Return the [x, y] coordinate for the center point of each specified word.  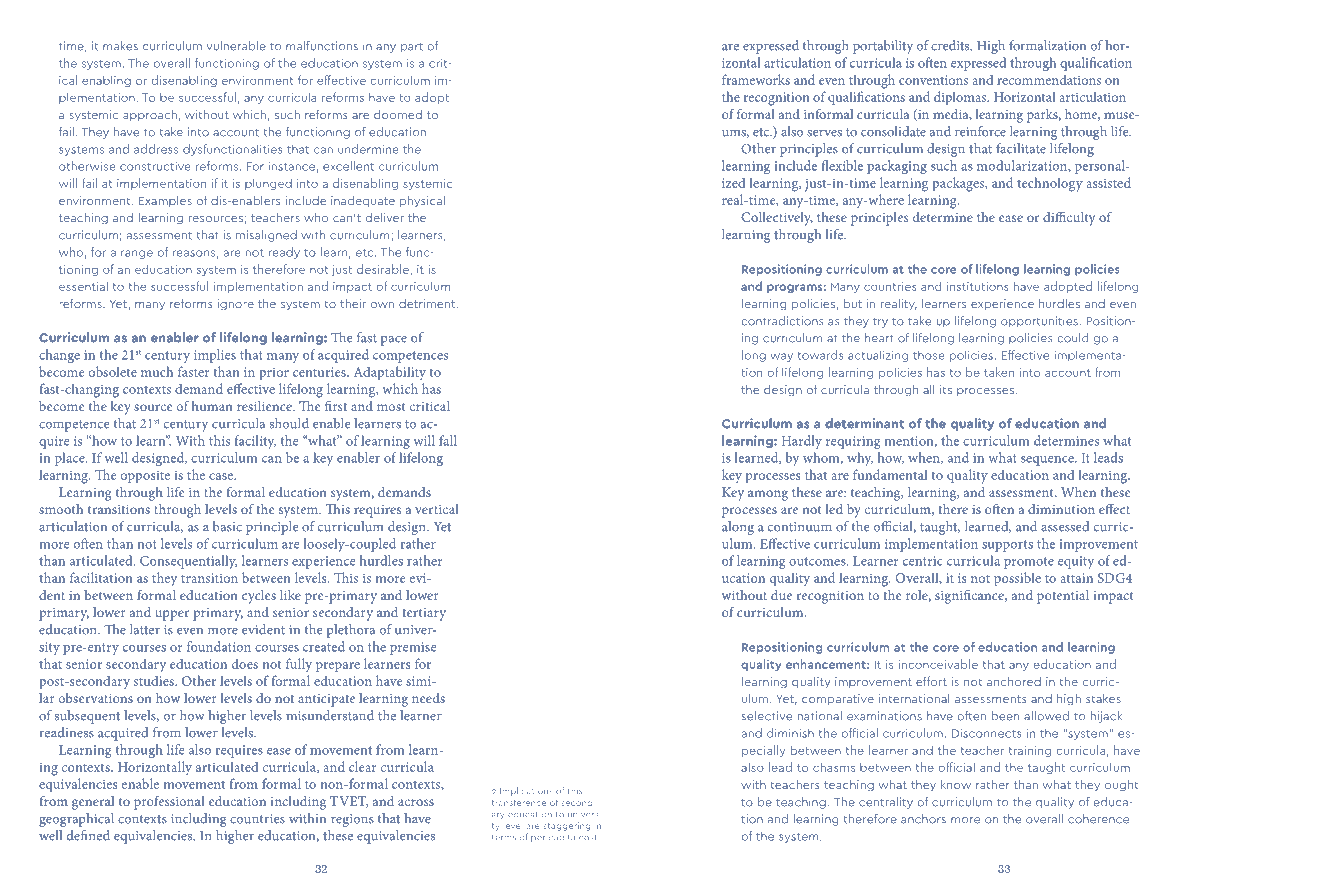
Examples [165, 201]
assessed [1065, 526]
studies [155, 680]
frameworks [756, 79]
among [768, 495]
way [781, 357]
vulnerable [236, 46]
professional [169, 803]
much [157, 371]
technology [1050, 184]
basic [227, 526]
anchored [1014, 681]
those [929, 355]
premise [413, 648]
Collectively [777, 219]
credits [951, 45]
